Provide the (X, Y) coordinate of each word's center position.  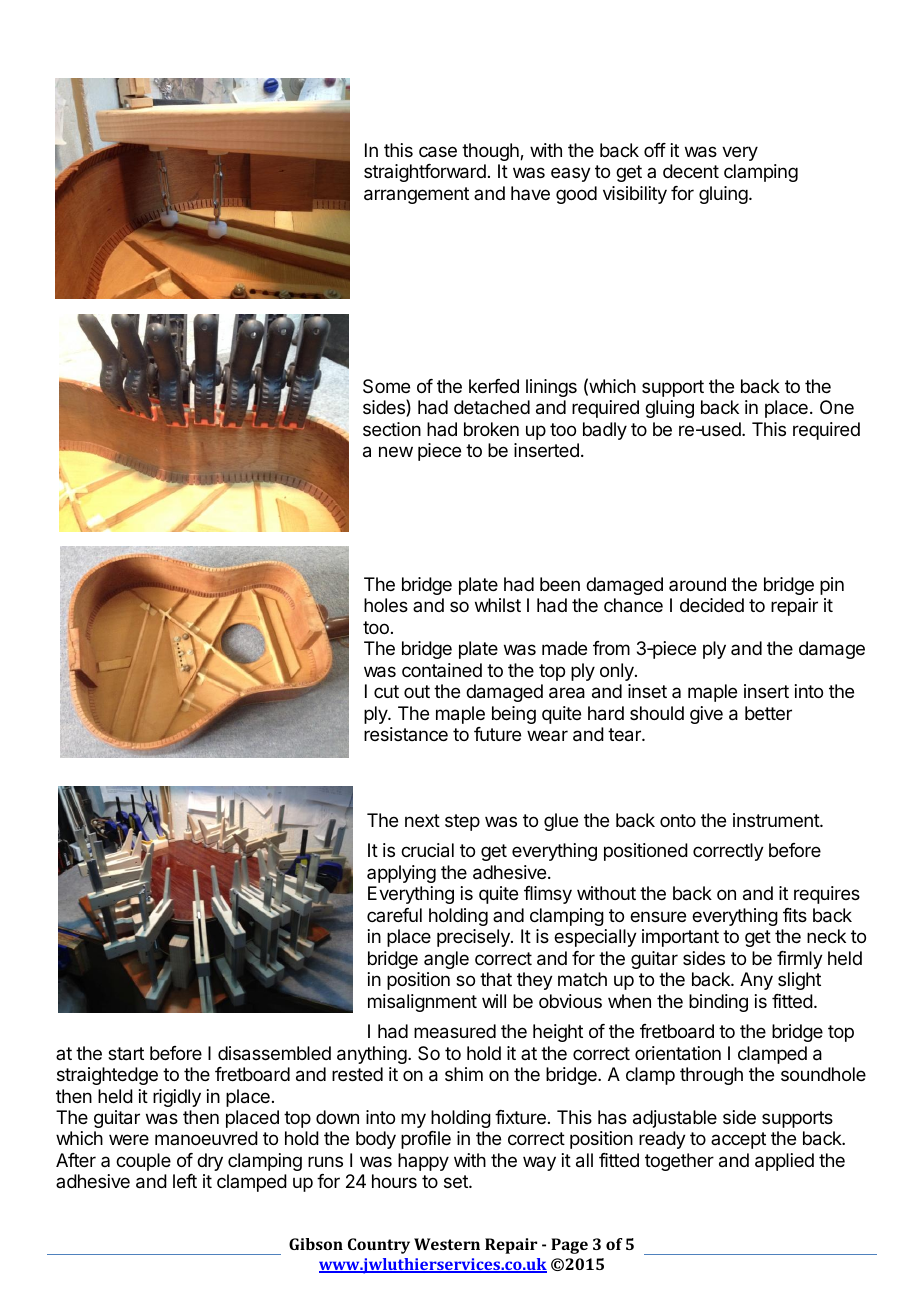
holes (386, 605)
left (185, 1181)
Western (447, 1244)
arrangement (416, 195)
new (396, 451)
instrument (777, 820)
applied (784, 1162)
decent (691, 171)
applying (401, 874)
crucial (427, 850)
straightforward (425, 173)
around (697, 584)
